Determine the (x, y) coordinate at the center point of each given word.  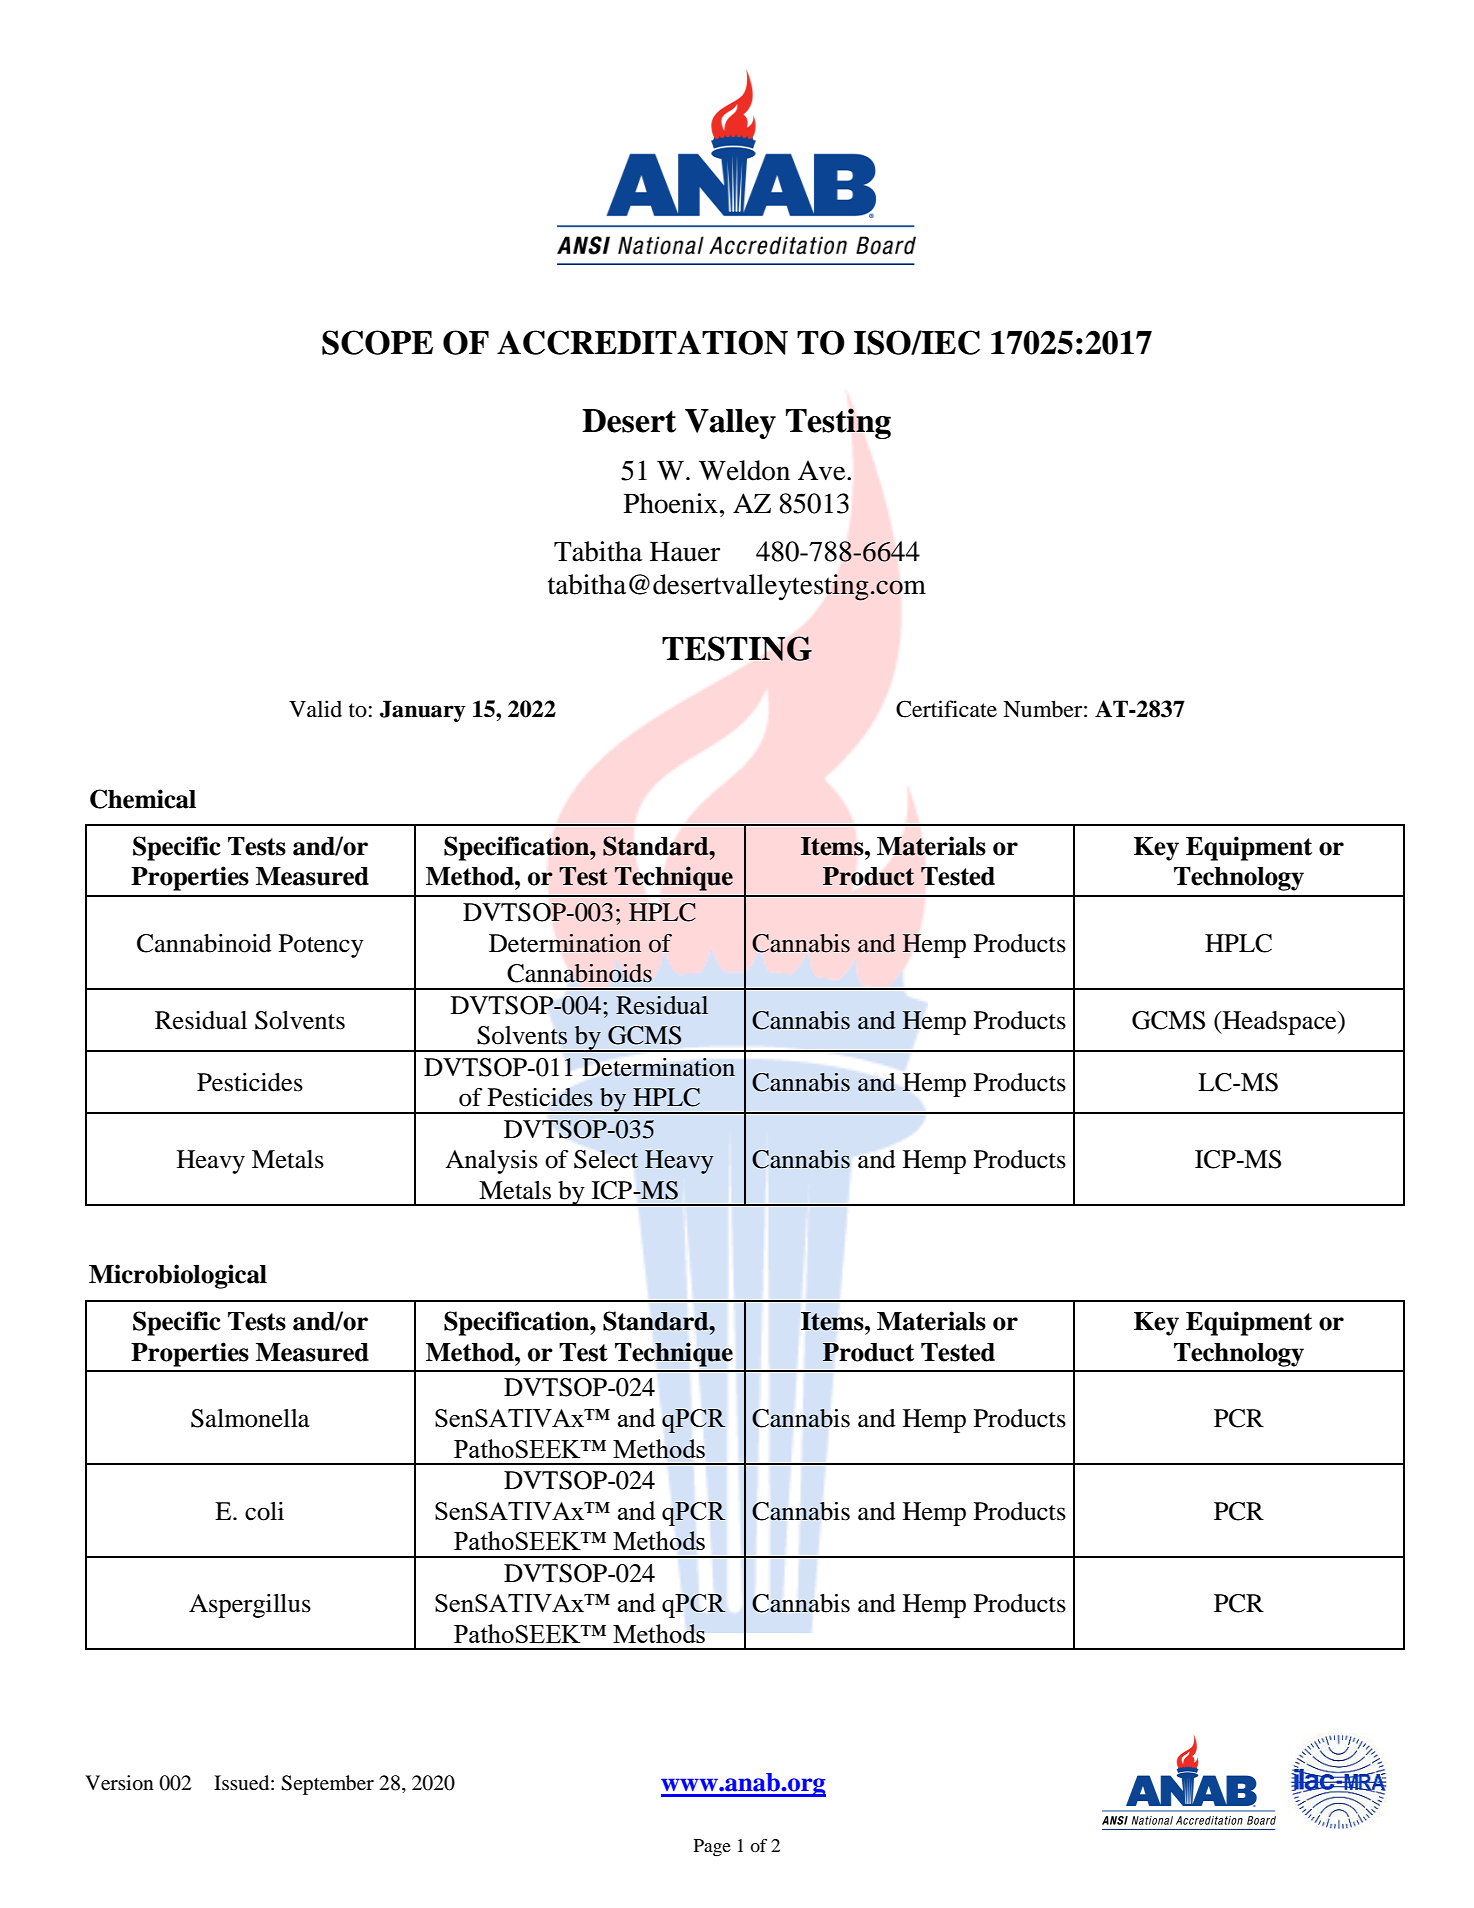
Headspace (1280, 1023)
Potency (321, 946)
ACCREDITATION (642, 342)
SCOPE (377, 342)
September (327, 1785)
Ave (823, 470)
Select (606, 1159)
